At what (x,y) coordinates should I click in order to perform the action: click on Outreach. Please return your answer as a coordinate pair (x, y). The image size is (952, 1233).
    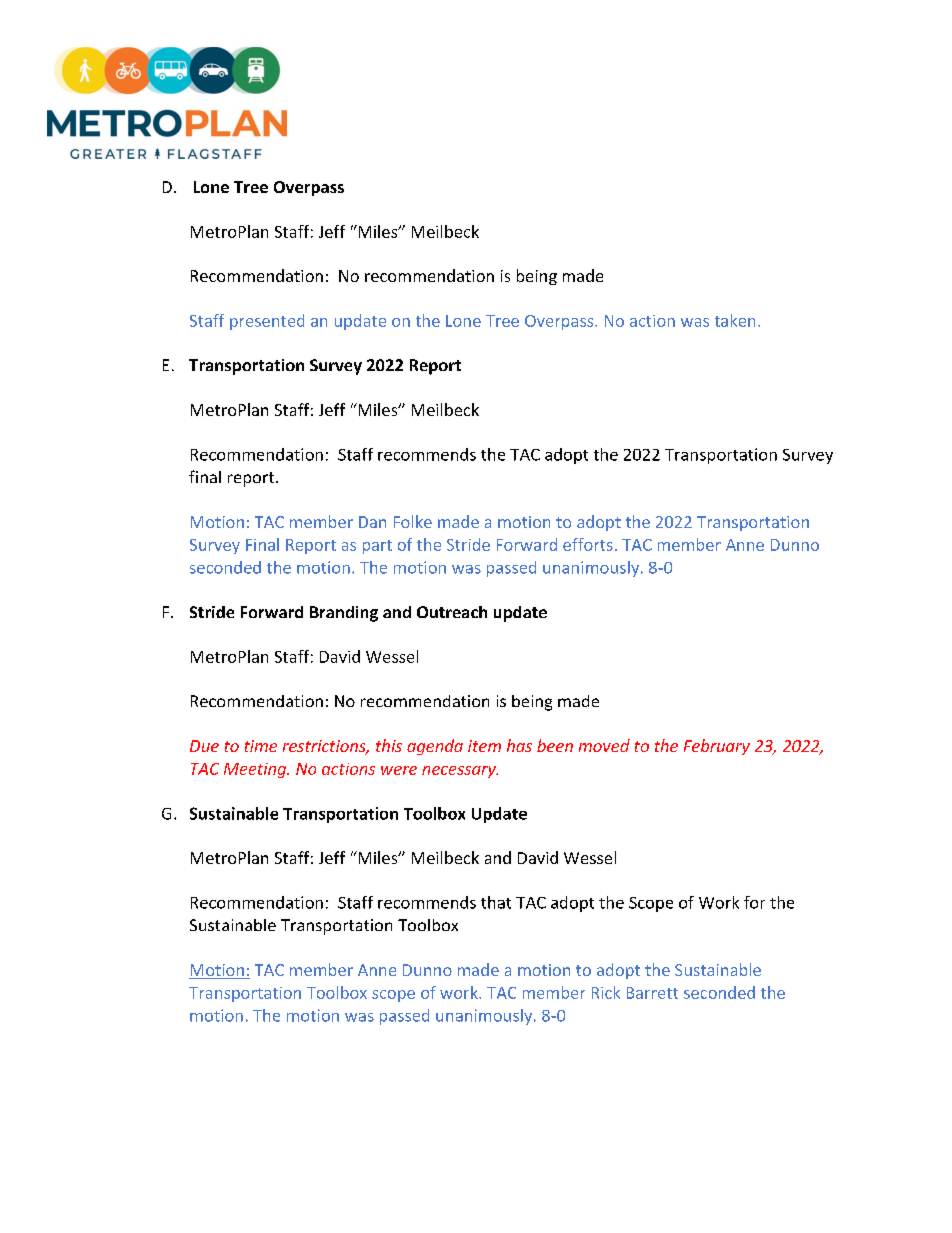
    Looking at the image, I should click on (452, 612).
